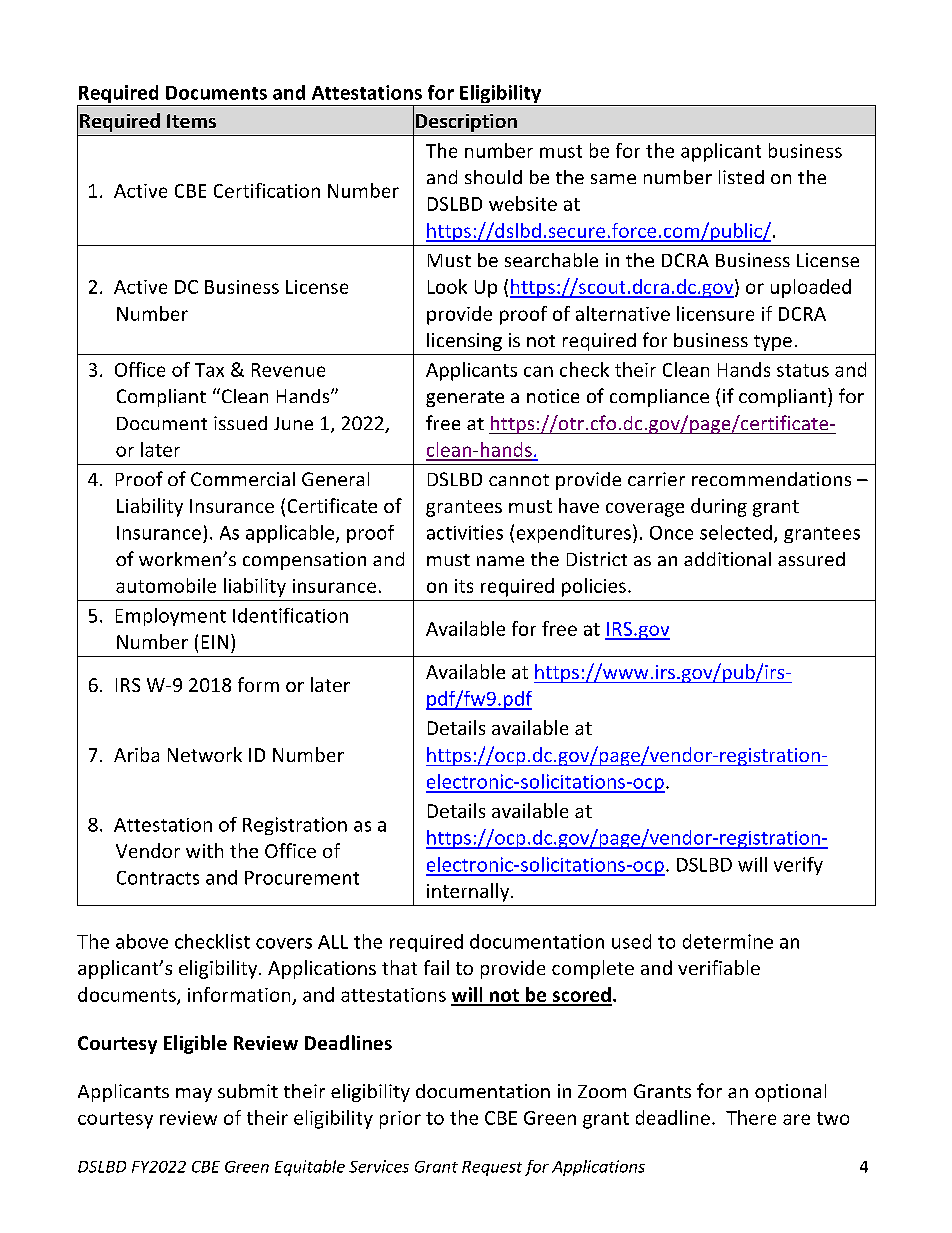 The height and width of the page is (1233, 952). What do you see at coordinates (751, 1117) in the page?
I see `There` at bounding box center [751, 1117].
